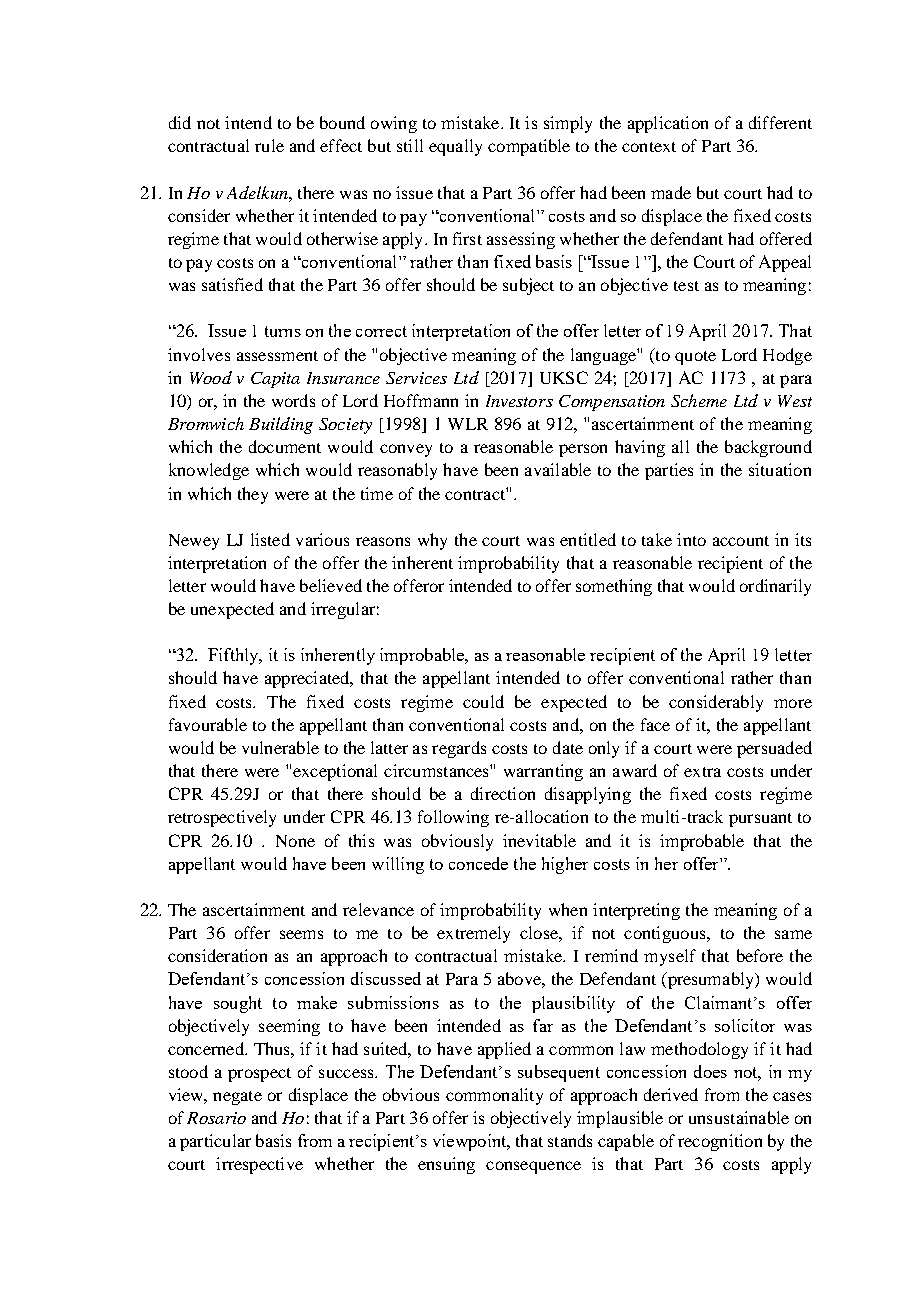 This screenshot has width=924, height=1308. I want to click on could, so click(483, 701).
